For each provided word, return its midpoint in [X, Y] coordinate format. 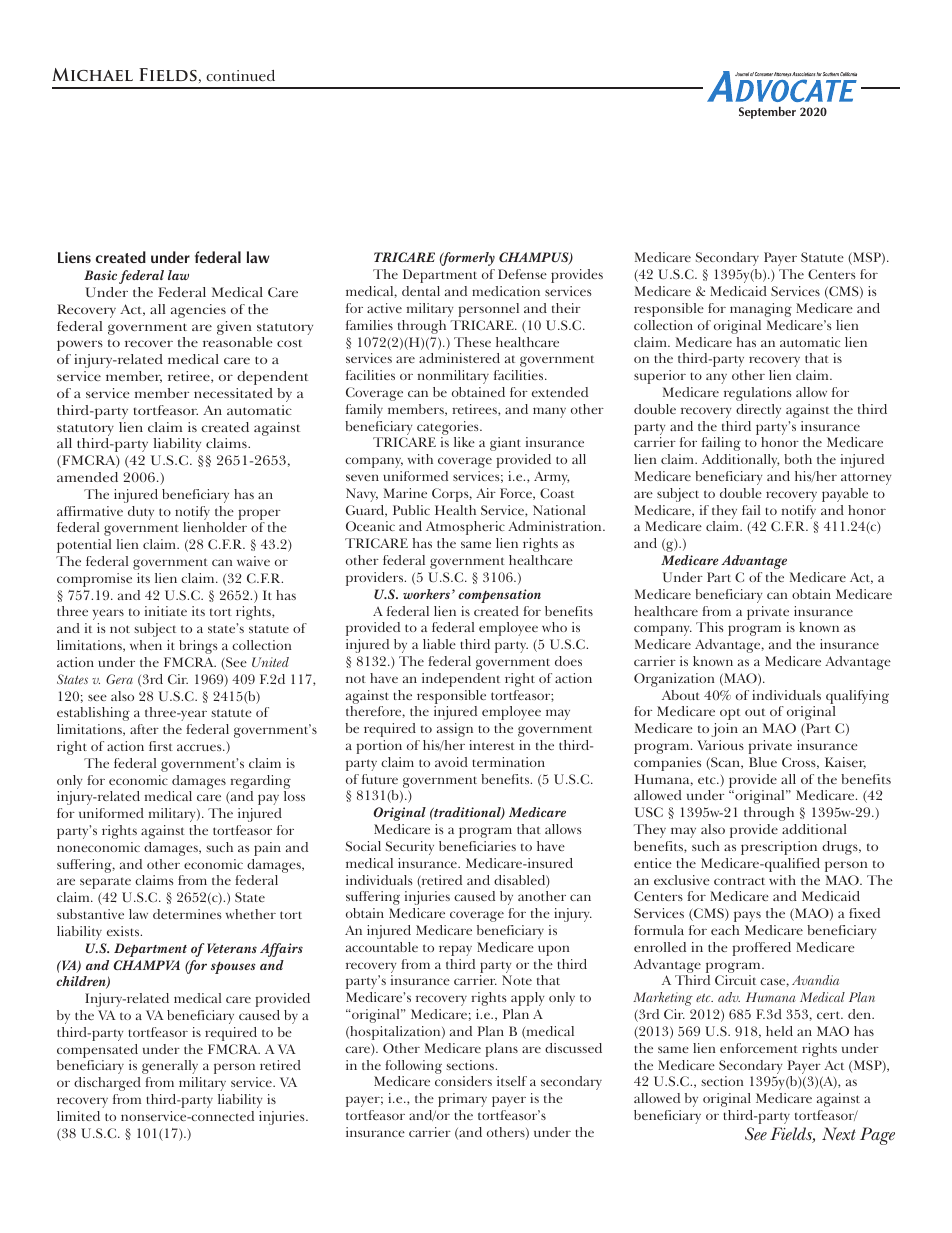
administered [459, 358]
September [767, 112]
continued [240, 76]
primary [462, 1100]
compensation [499, 596]
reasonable [238, 342]
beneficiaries [477, 846]
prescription [779, 848]
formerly [467, 259]
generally [170, 1067]
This [710, 627]
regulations [758, 394]
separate [105, 883]
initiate [166, 611]
